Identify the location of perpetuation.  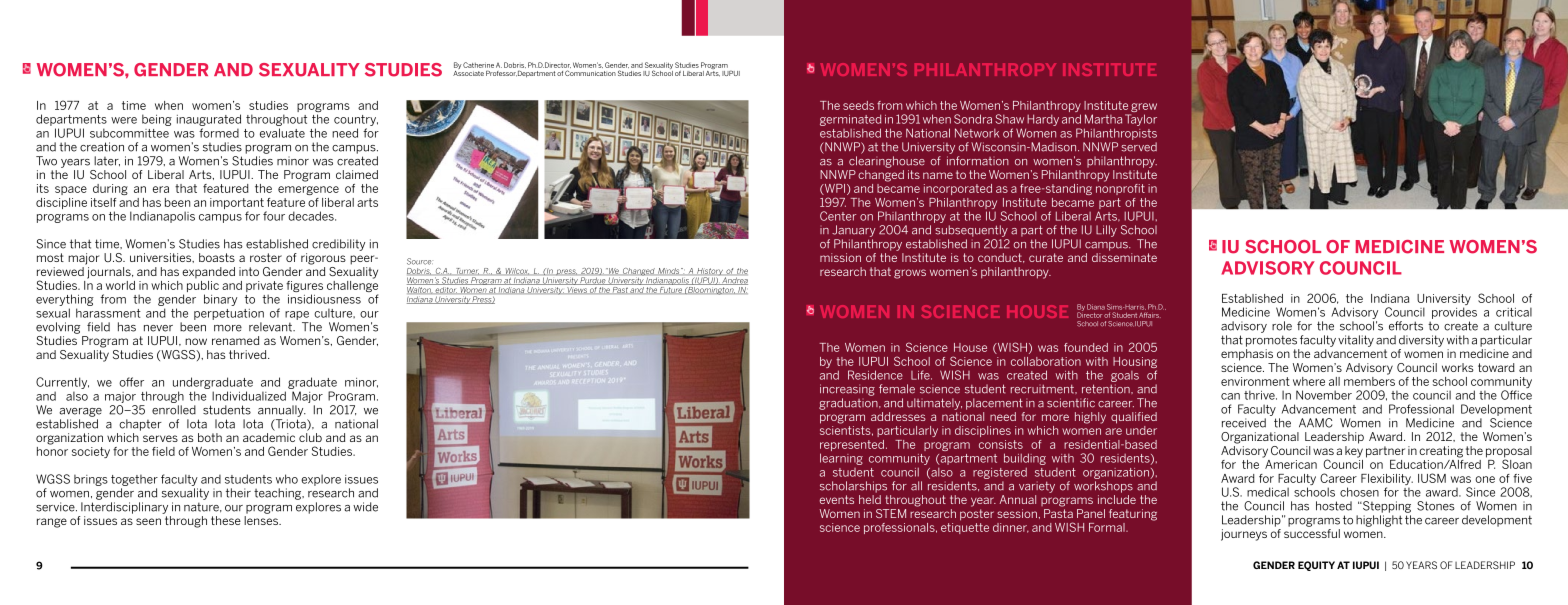
(229, 314).
